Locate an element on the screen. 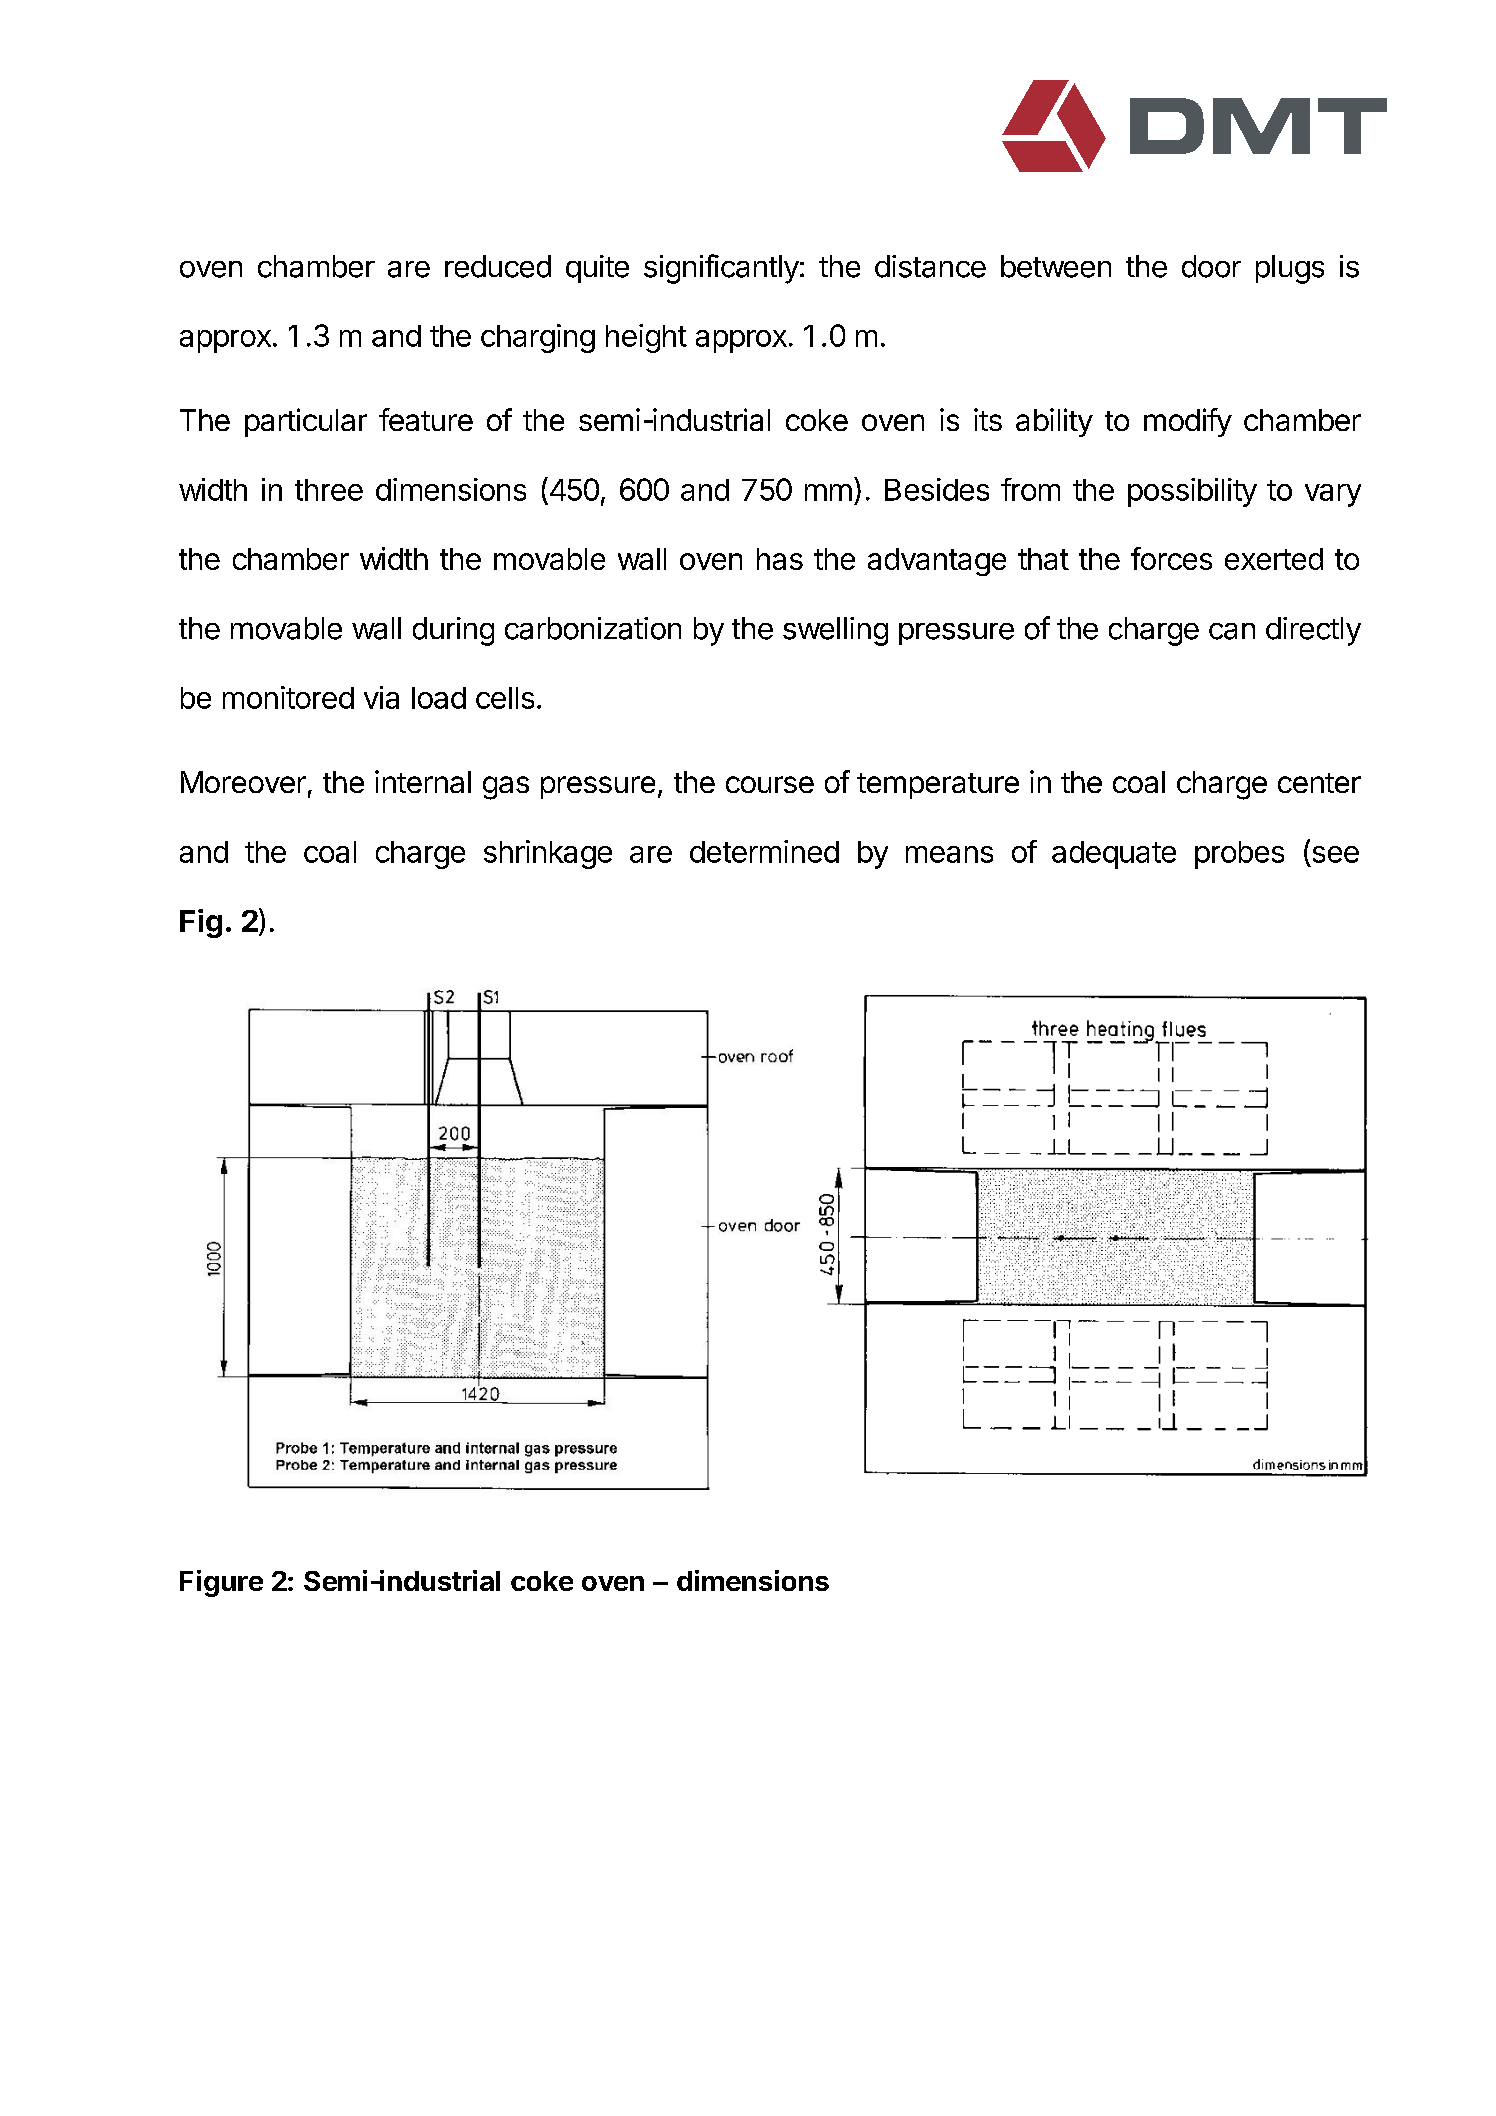 The image size is (1496, 2116). probes is located at coordinates (1239, 855).
